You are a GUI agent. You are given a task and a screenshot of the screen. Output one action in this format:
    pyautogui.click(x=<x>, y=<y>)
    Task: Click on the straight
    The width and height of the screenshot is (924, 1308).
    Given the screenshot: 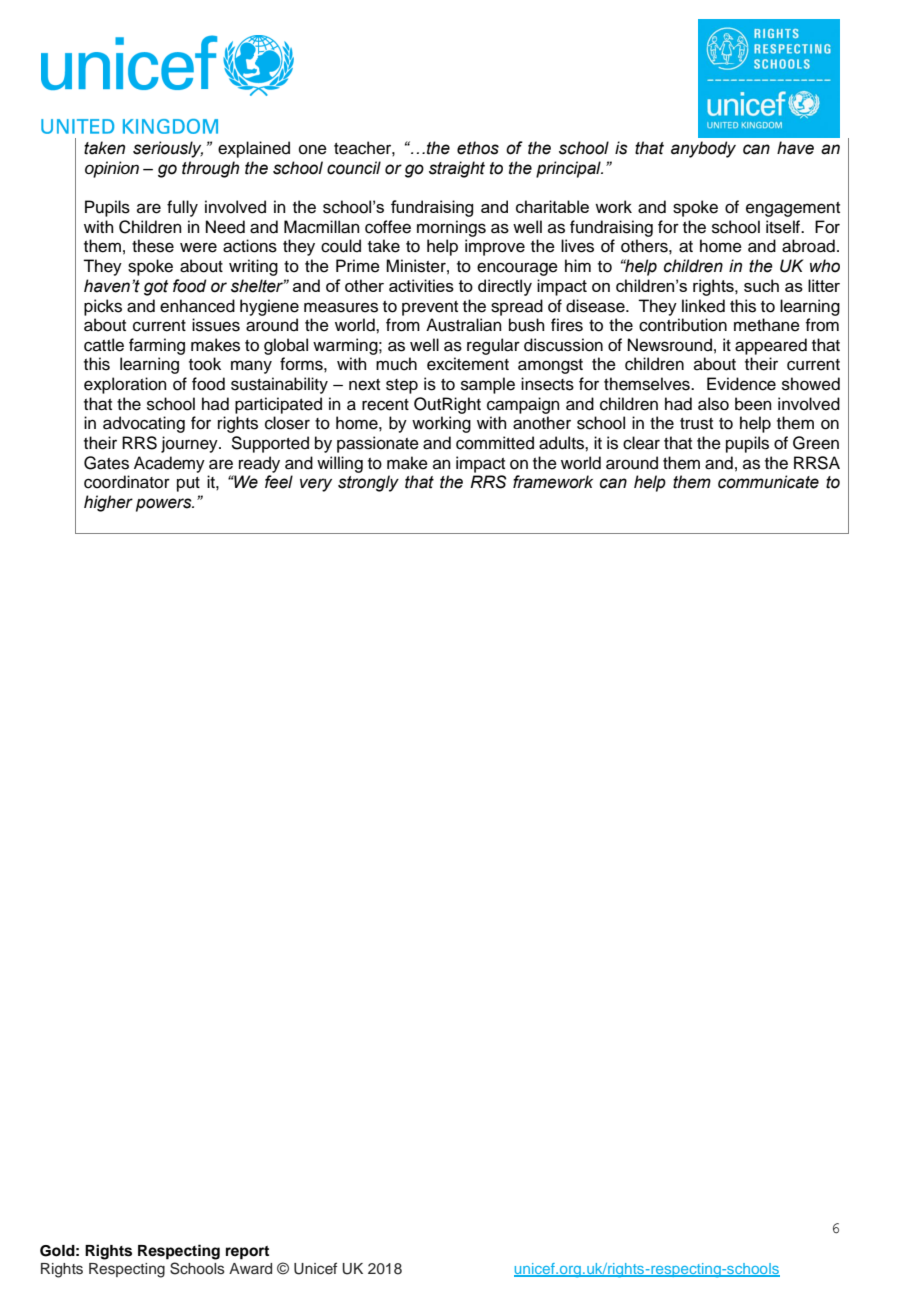 What is the action you would take?
    pyautogui.click(x=457, y=169)
